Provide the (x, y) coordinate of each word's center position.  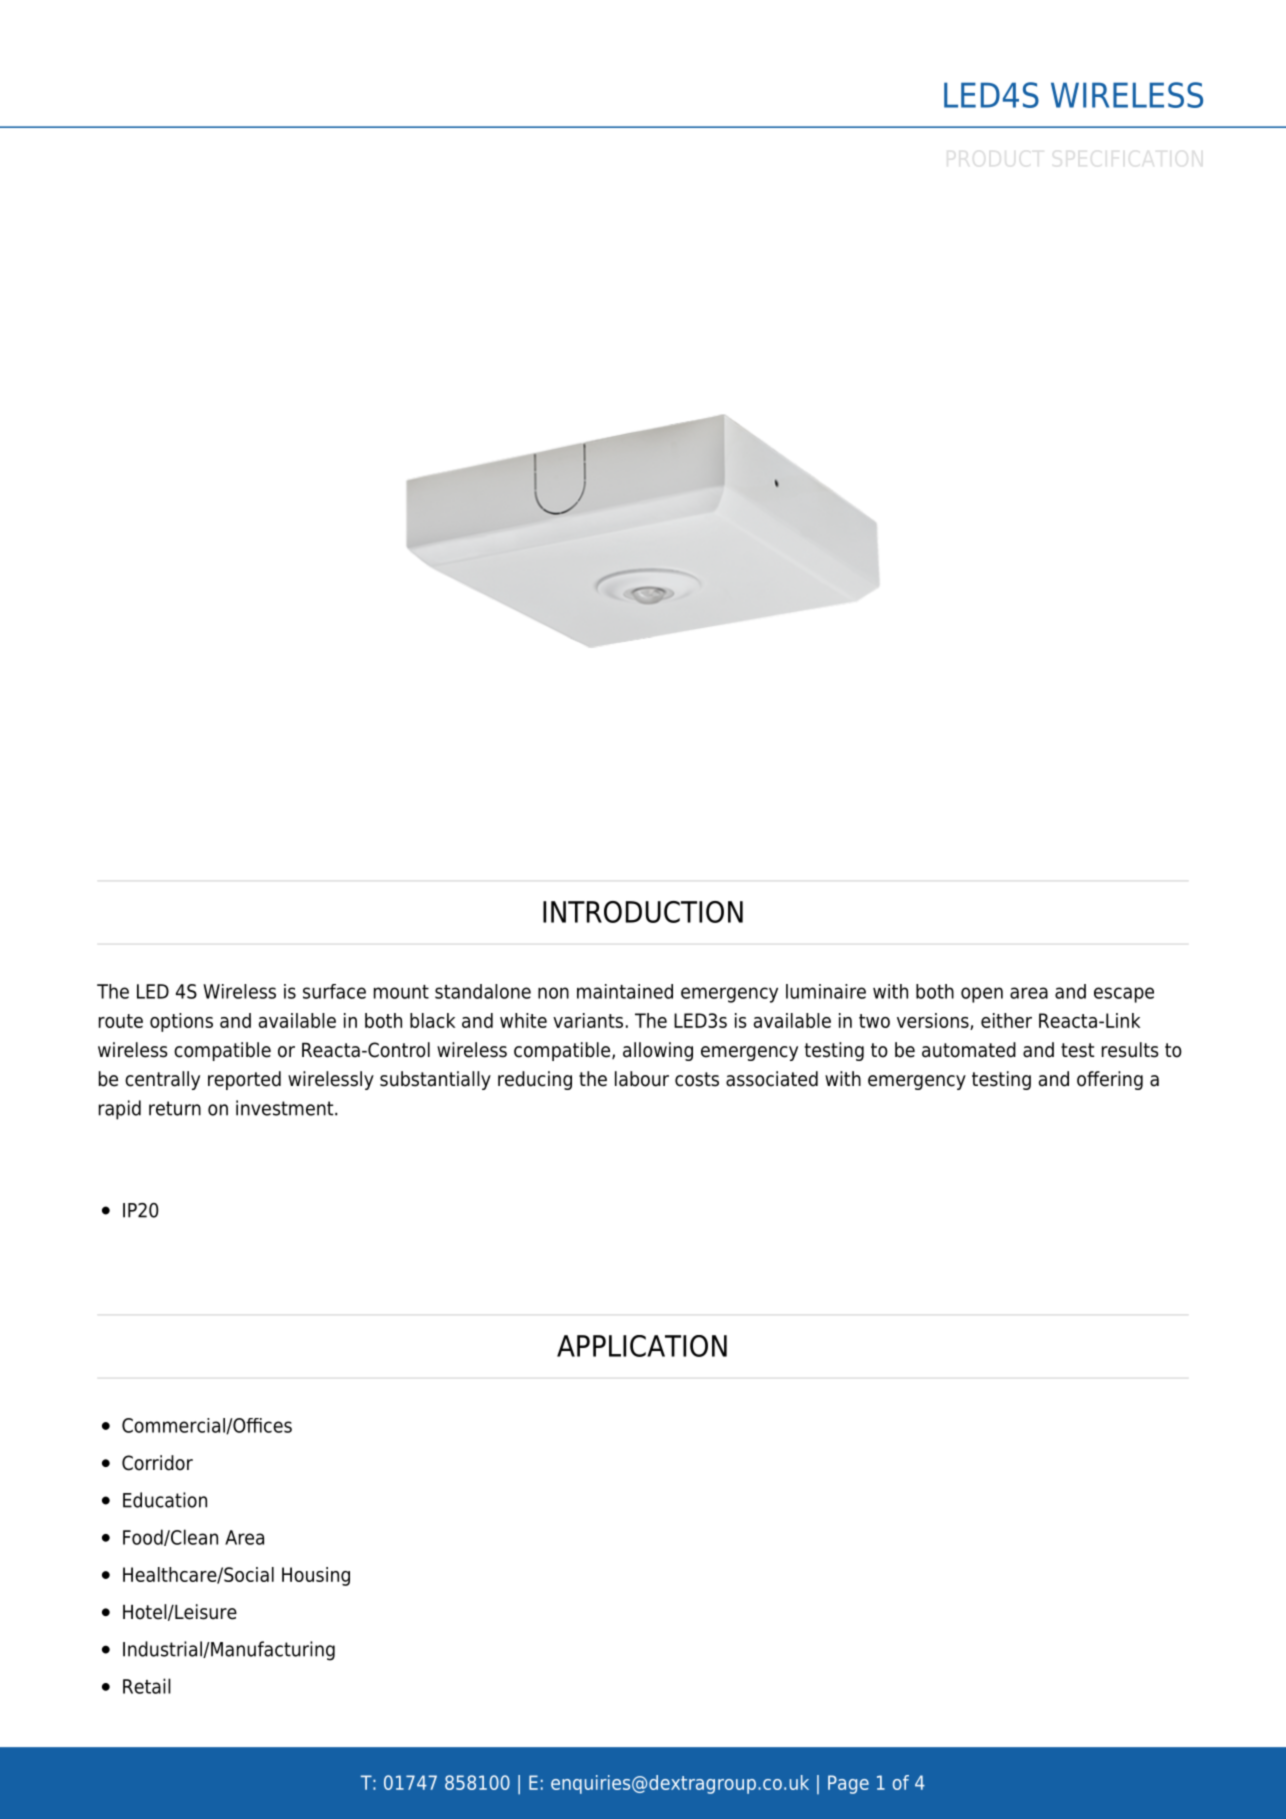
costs (697, 1079)
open (982, 995)
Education (165, 1500)
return (175, 1108)
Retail (147, 1686)
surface (334, 991)
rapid (120, 1110)
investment (286, 1108)
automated (969, 1050)
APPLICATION (642, 1346)
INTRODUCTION (643, 912)
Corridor (157, 1463)
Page (848, 1784)
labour (642, 1079)
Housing (316, 1576)
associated (772, 1079)
